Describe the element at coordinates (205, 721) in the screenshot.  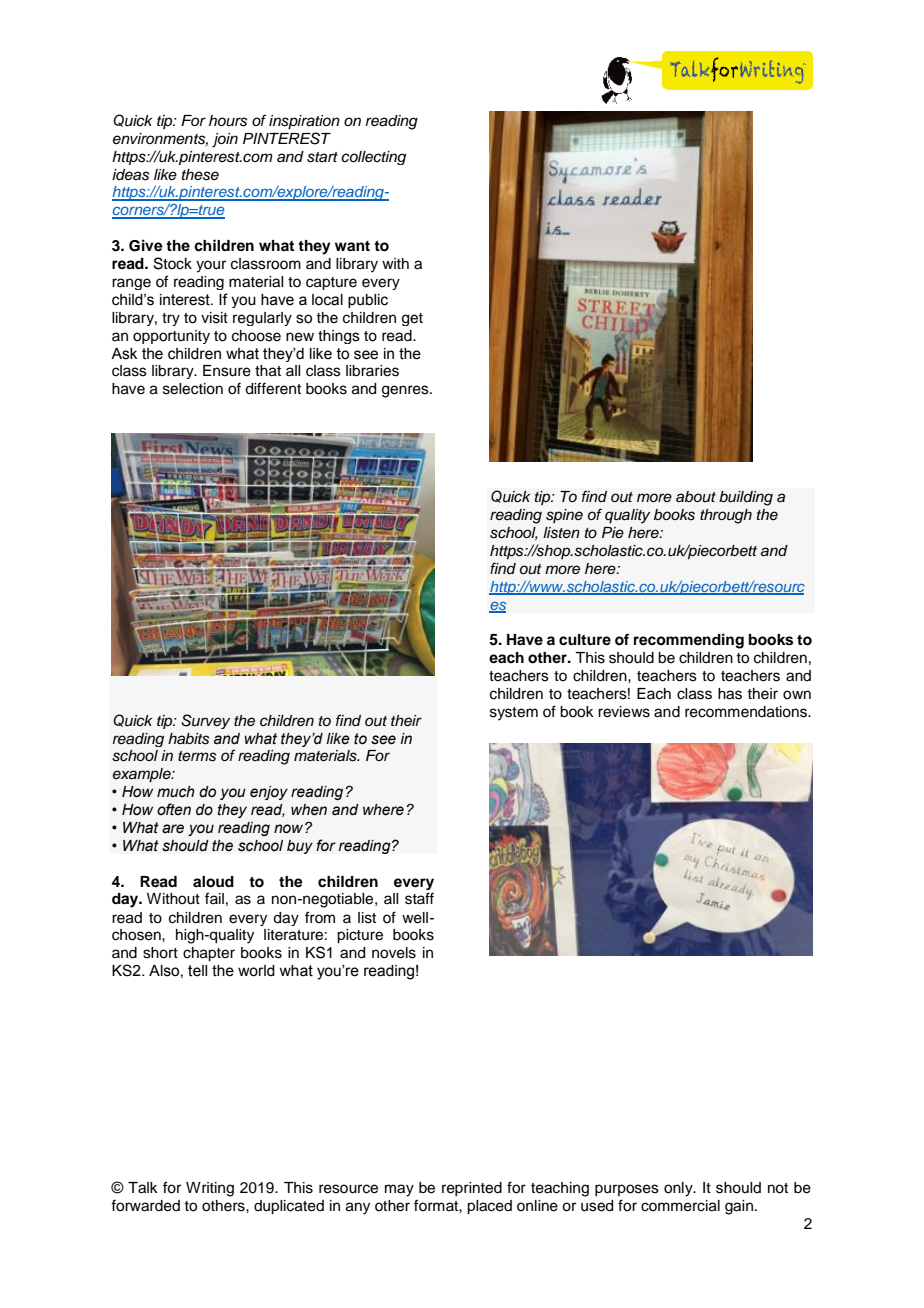
I see `Survey` at that location.
